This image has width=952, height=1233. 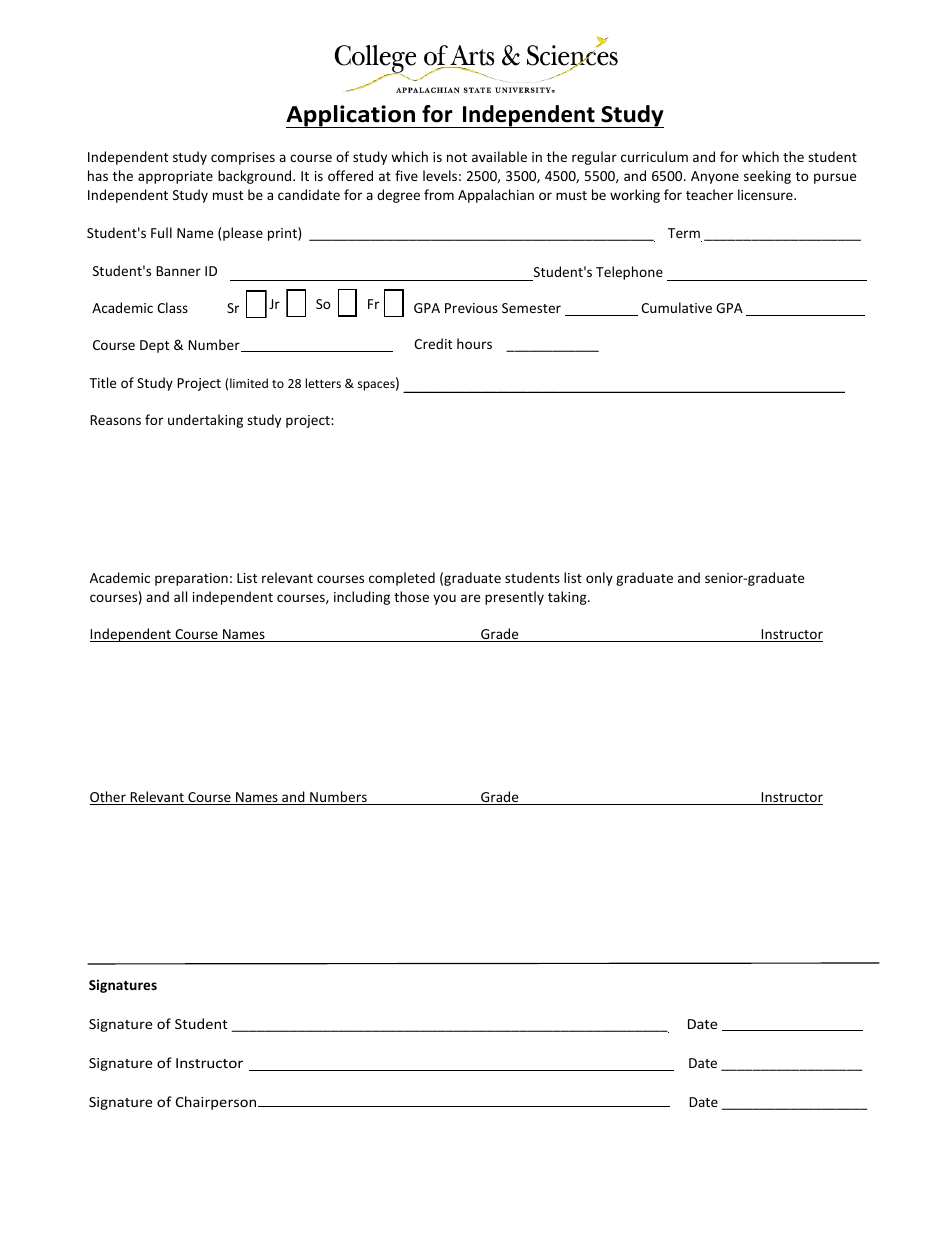 What do you see at coordinates (767, 177) in the image?
I see `seeking` at bounding box center [767, 177].
